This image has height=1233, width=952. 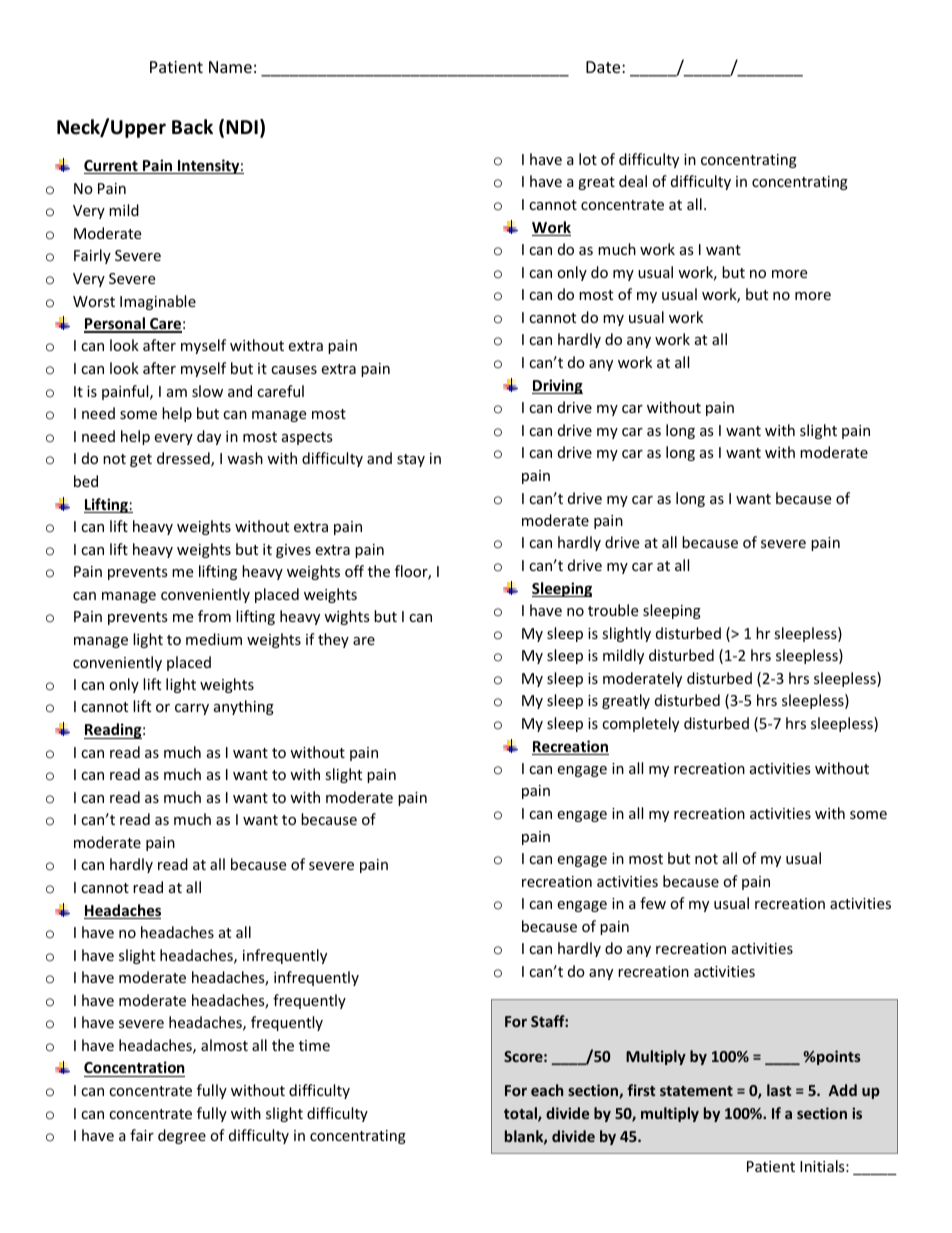 What do you see at coordinates (182, 1136) in the image?
I see `degree` at bounding box center [182, 1136].
